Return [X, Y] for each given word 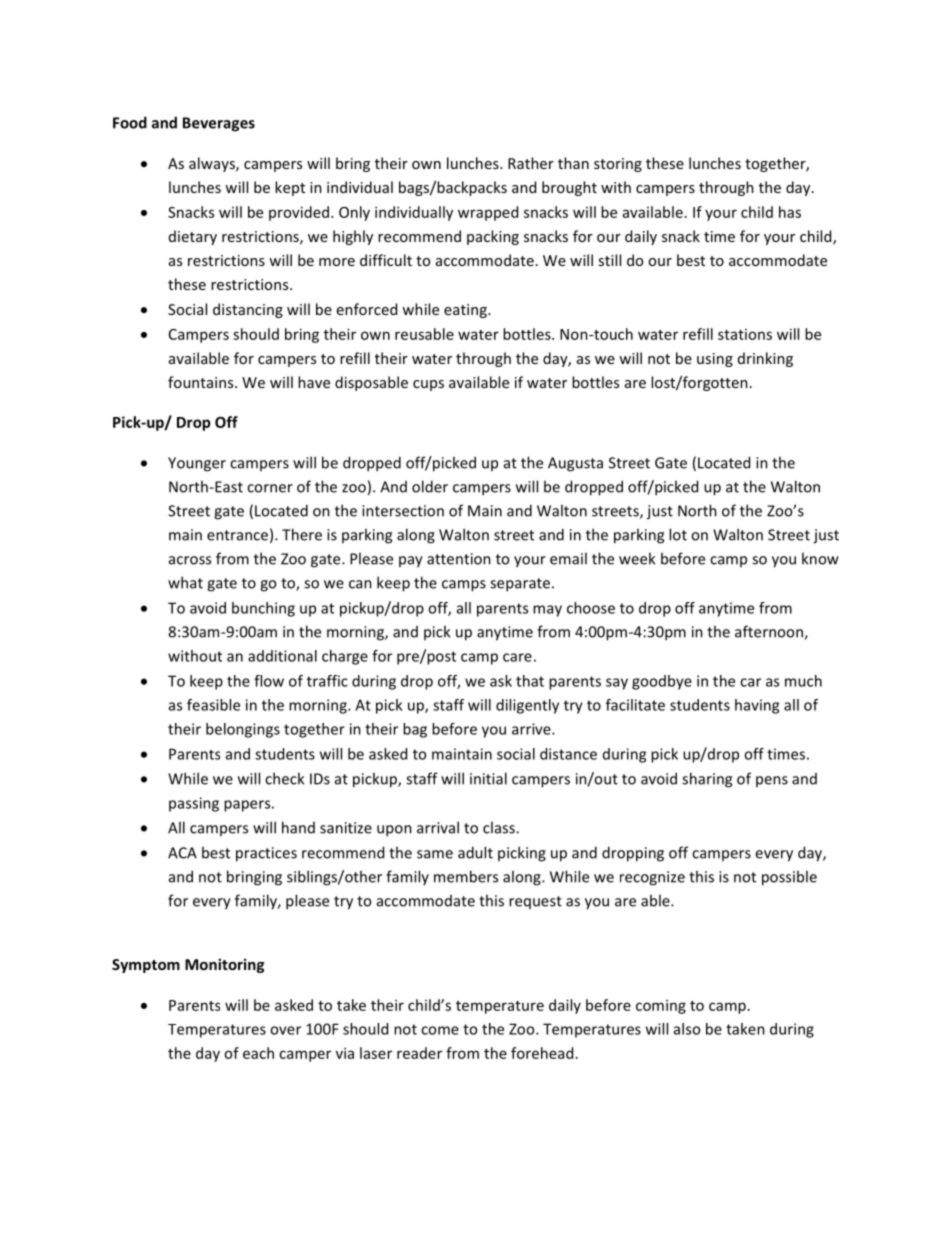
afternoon [770, 632]
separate [520, 585]
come [440, 1030]
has [790, 212]
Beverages [219, 124]
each [258, 1053]
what [185, 582]
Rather [531, 163]
